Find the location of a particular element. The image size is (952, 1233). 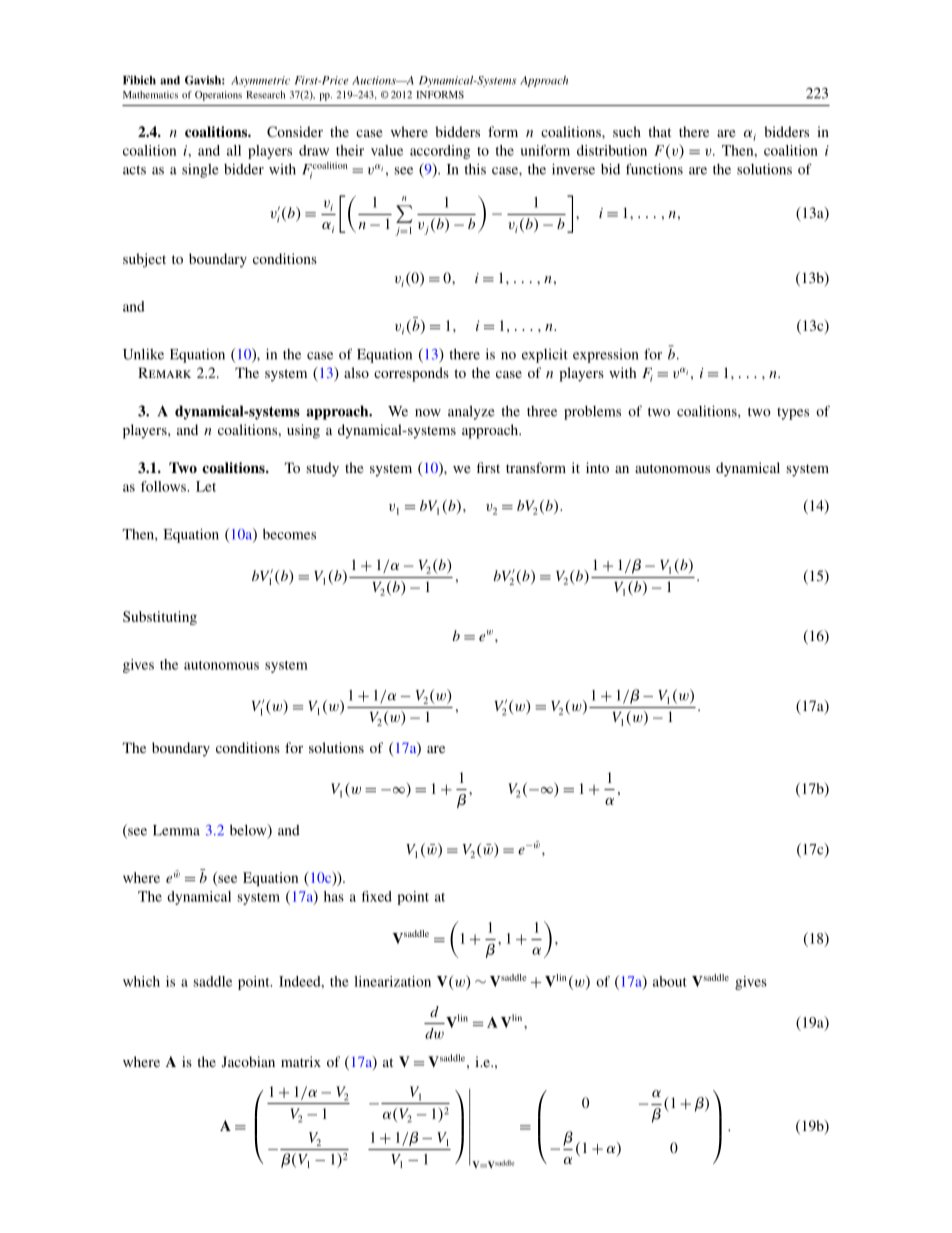

Jacobian is located at coordinates (248, 1061).
